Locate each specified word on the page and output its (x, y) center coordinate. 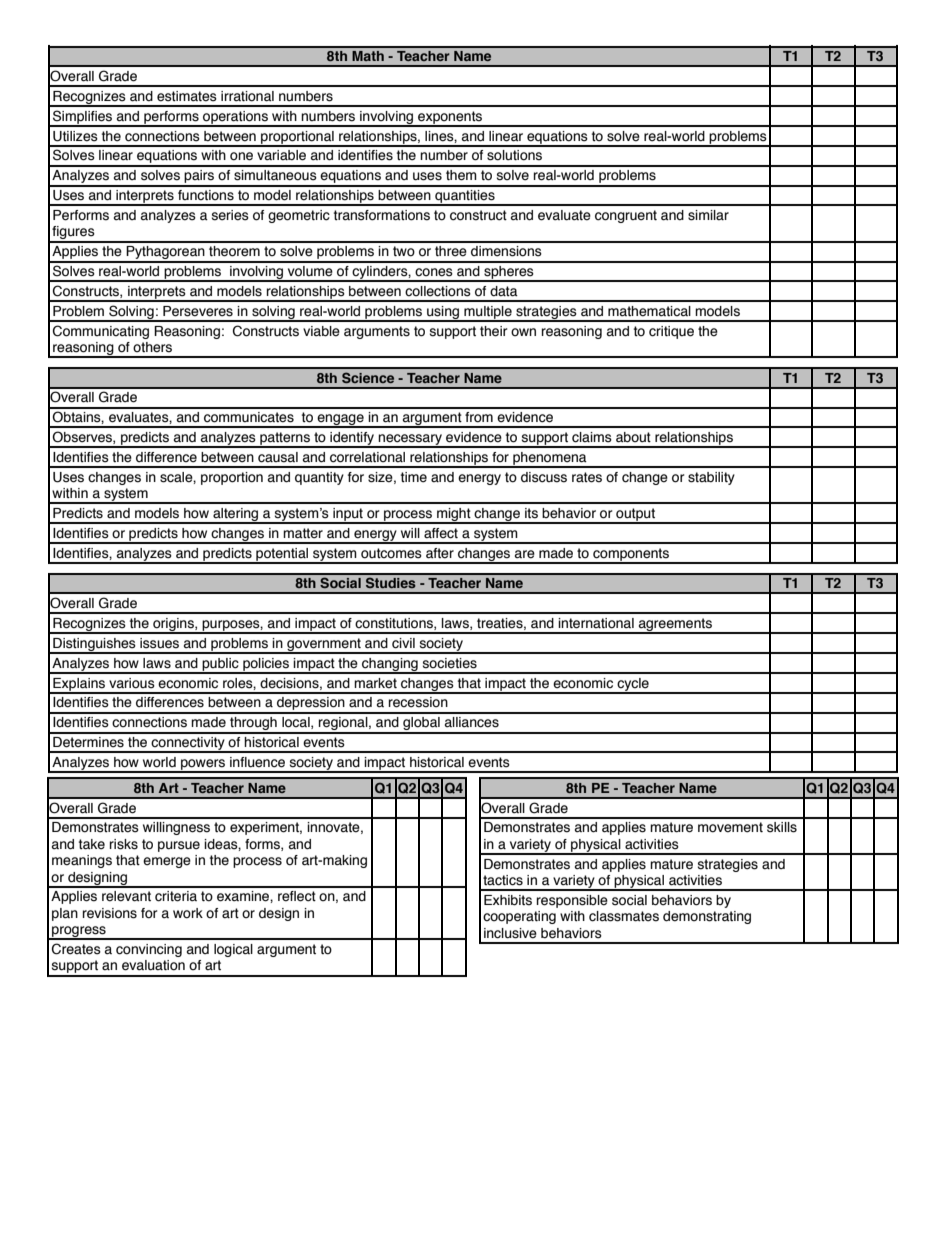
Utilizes (75, 136)
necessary (410, 441)
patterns (285, 439)
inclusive (510, 933)
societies (450, 663)
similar (708, 215)
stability (711, 478)
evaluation (153, 965)
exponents (450, 118)
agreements (675, 625)
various (132, 683)
